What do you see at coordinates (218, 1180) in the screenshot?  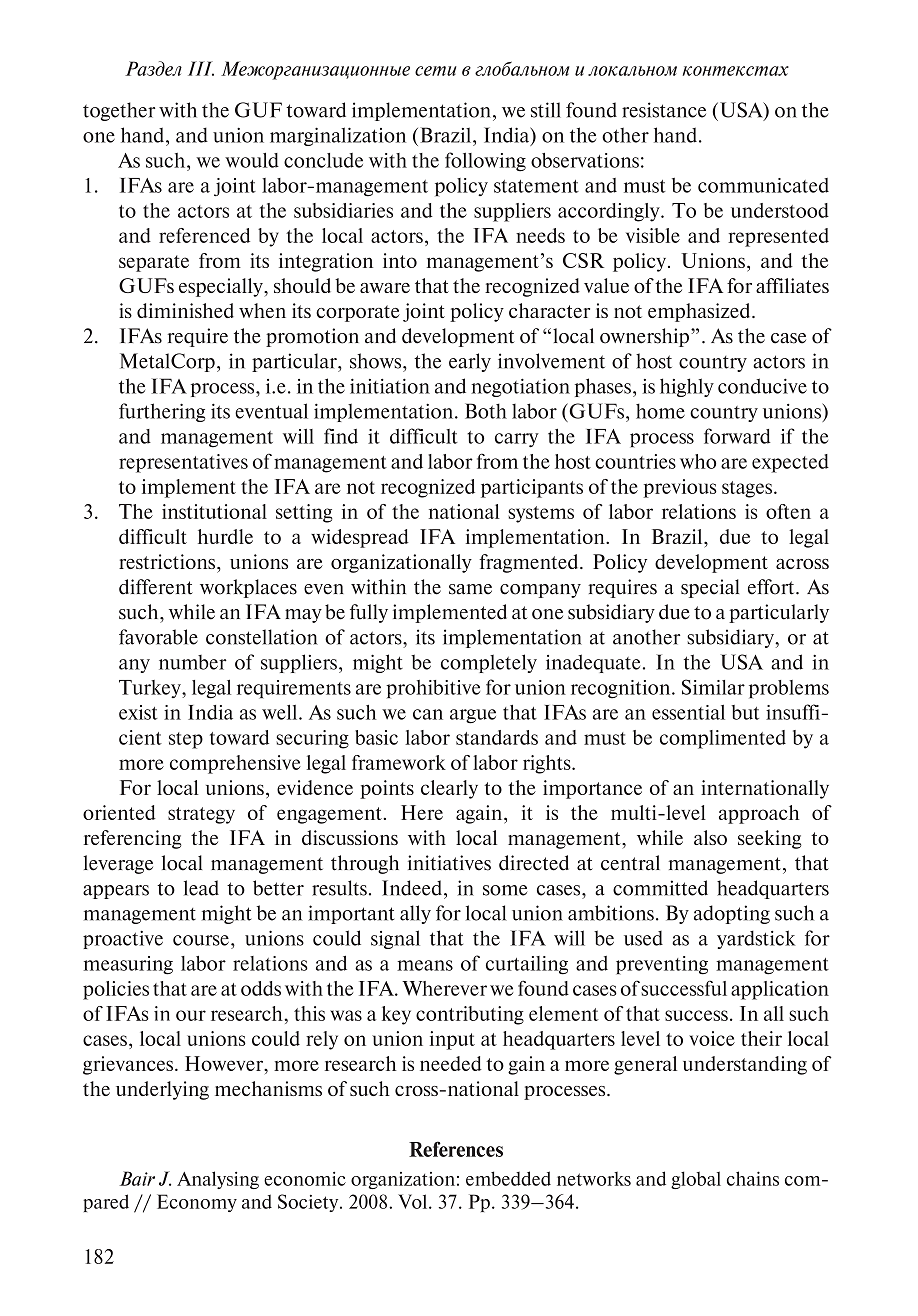 I see `Analysing` at bounding box center [218, 1180].
